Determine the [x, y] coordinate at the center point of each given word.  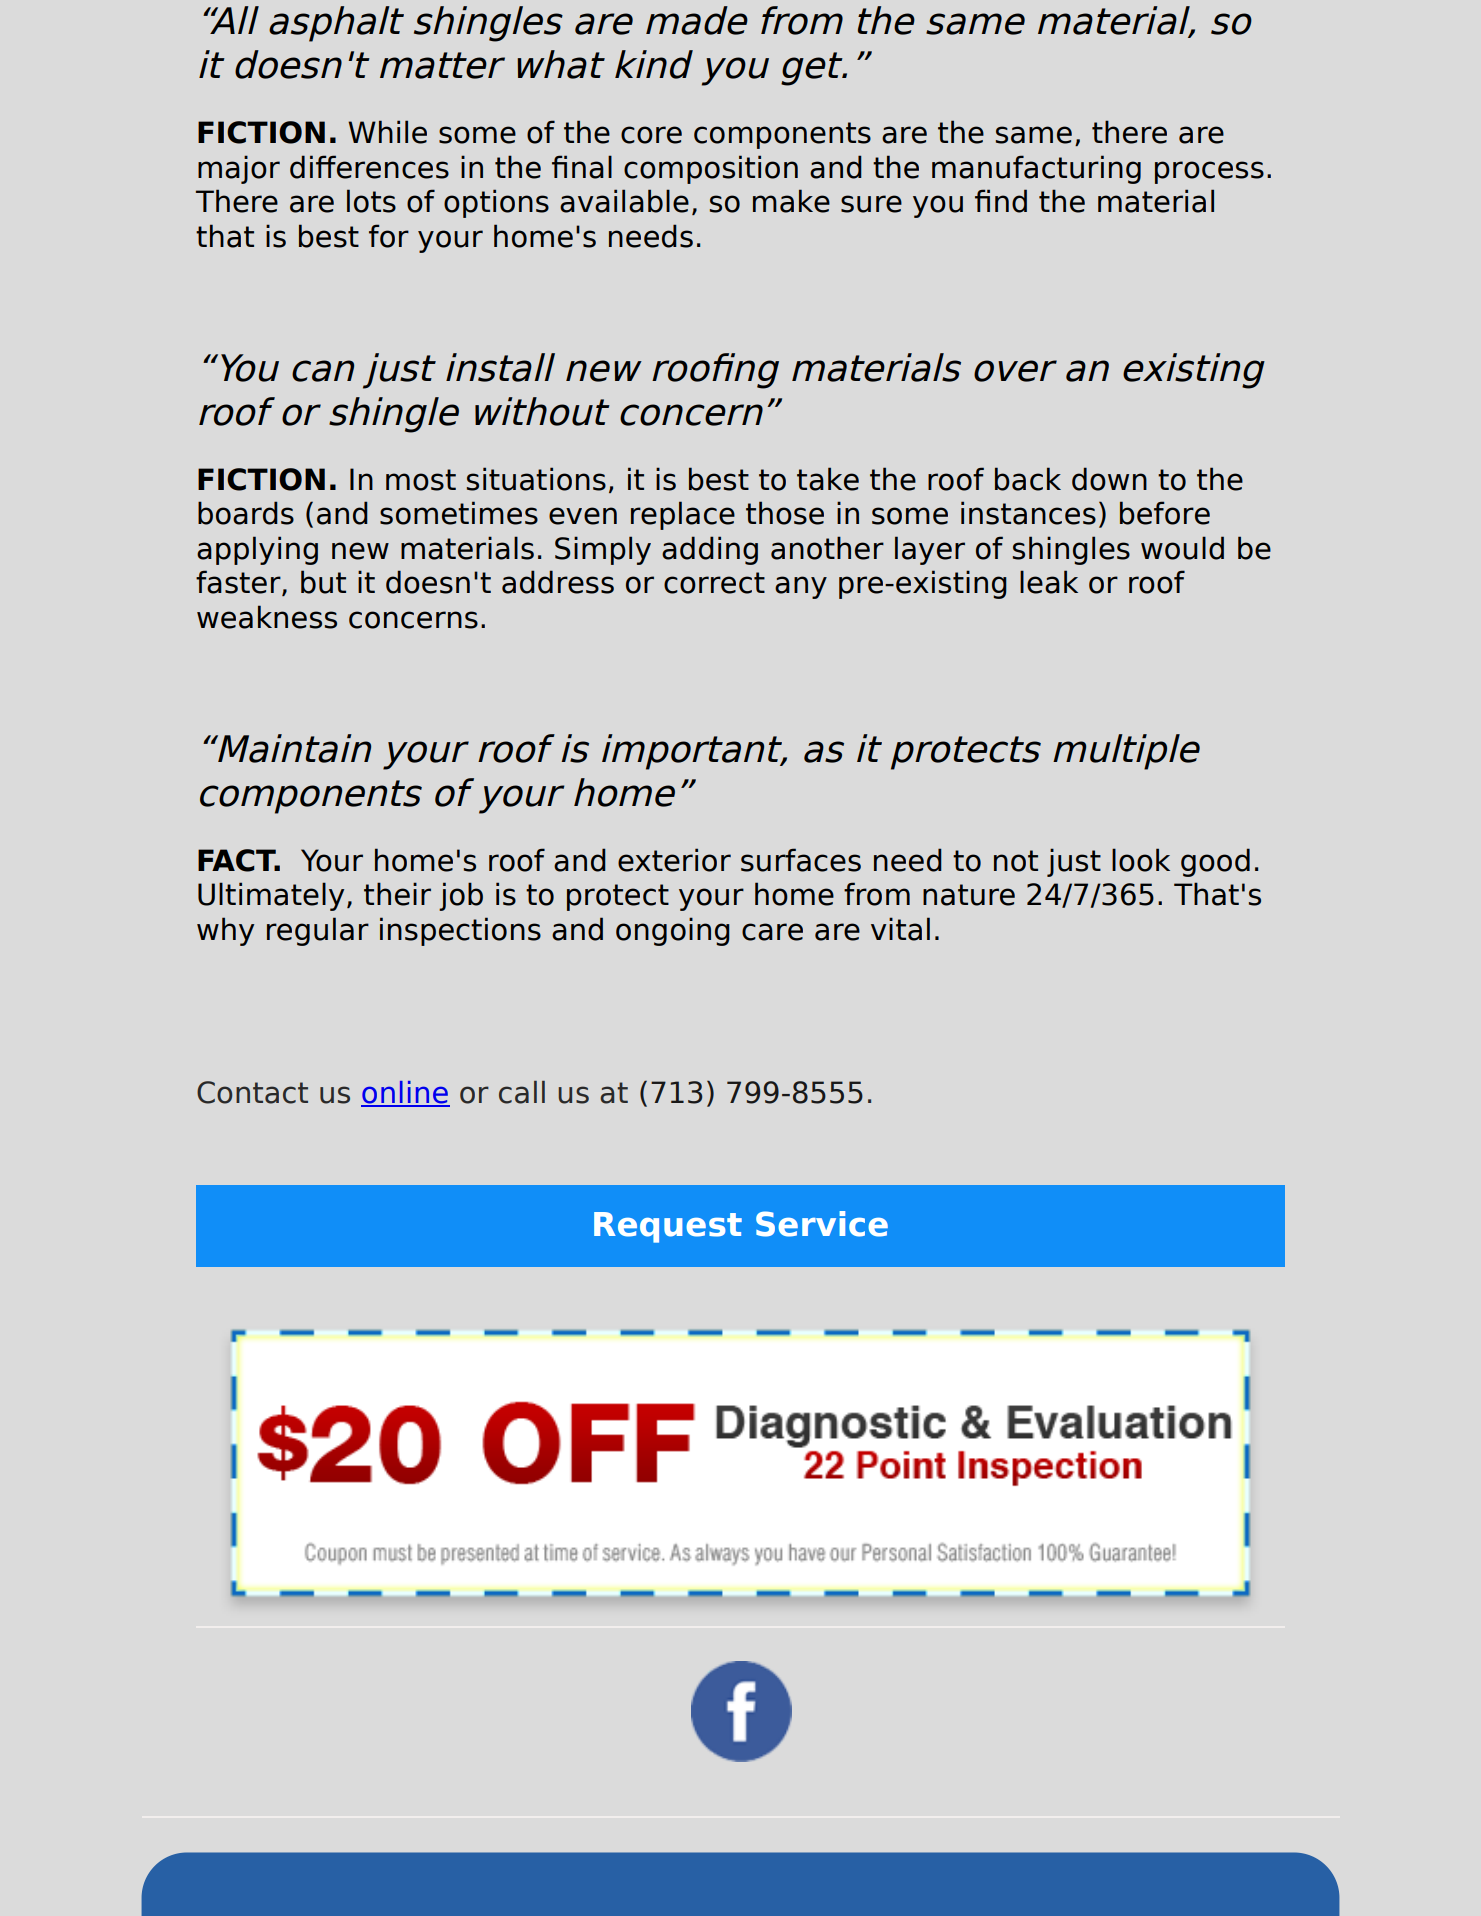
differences [369, 167]
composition [711, 169]
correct [714, 583]
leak [1049, 582]
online [405, 1093]
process [1209, 172]
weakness [267, 617]
